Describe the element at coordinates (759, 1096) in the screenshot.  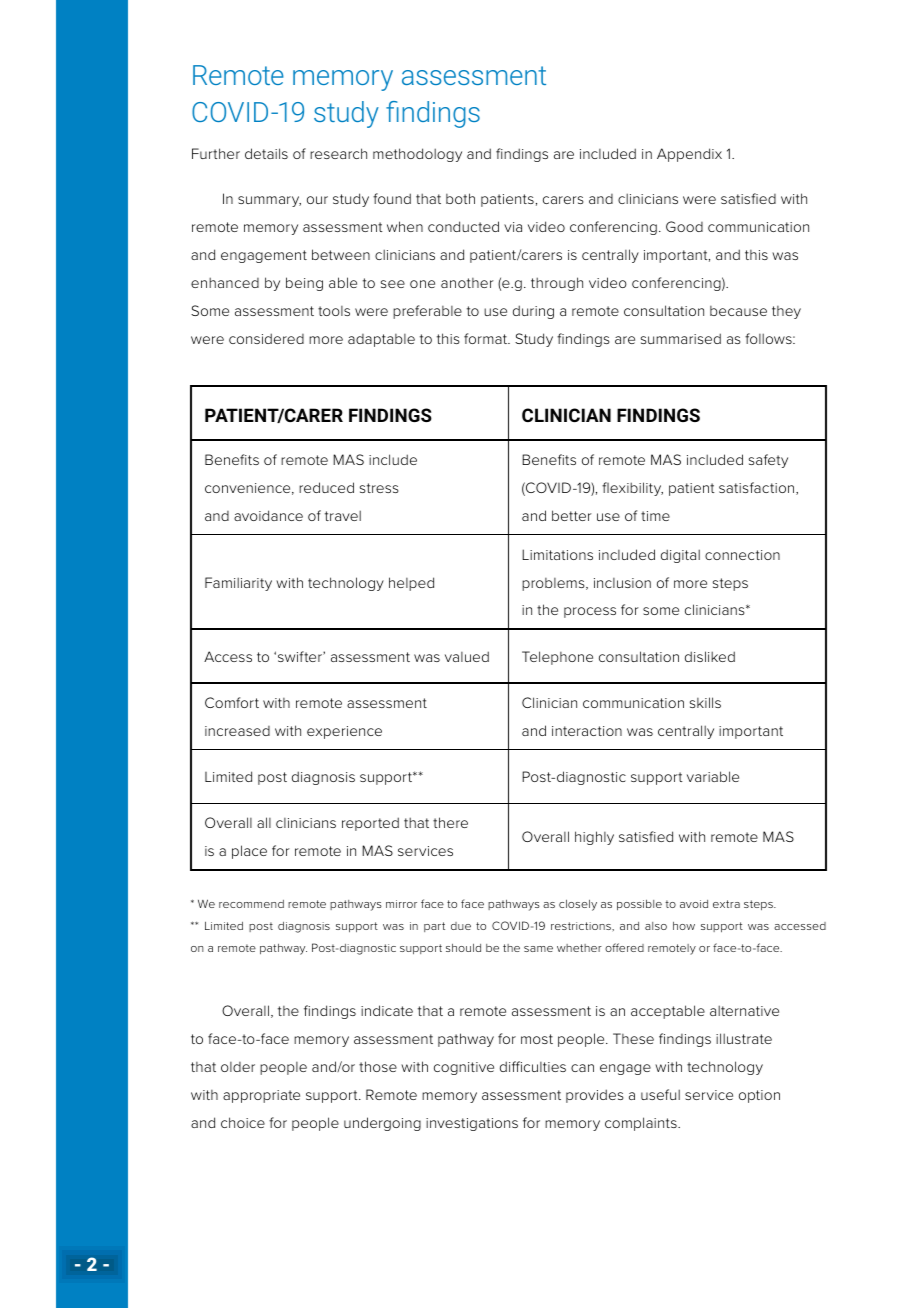
I see `option` at that location.
